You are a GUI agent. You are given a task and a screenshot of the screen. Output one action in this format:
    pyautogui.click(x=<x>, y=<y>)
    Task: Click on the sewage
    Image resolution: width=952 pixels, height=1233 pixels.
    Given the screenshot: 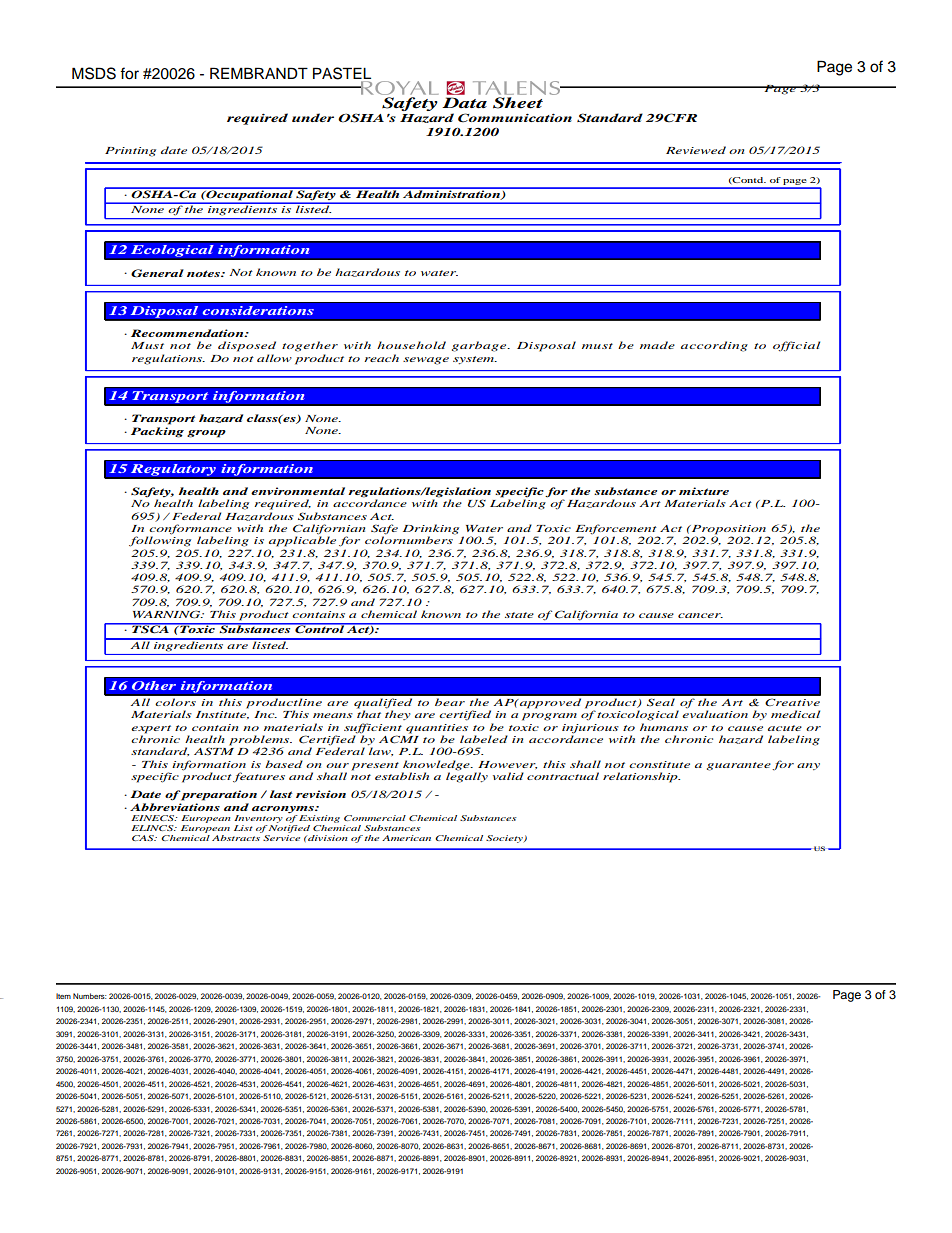 What is the action you would take?
    pyautogui.click(x=426, y=361)
